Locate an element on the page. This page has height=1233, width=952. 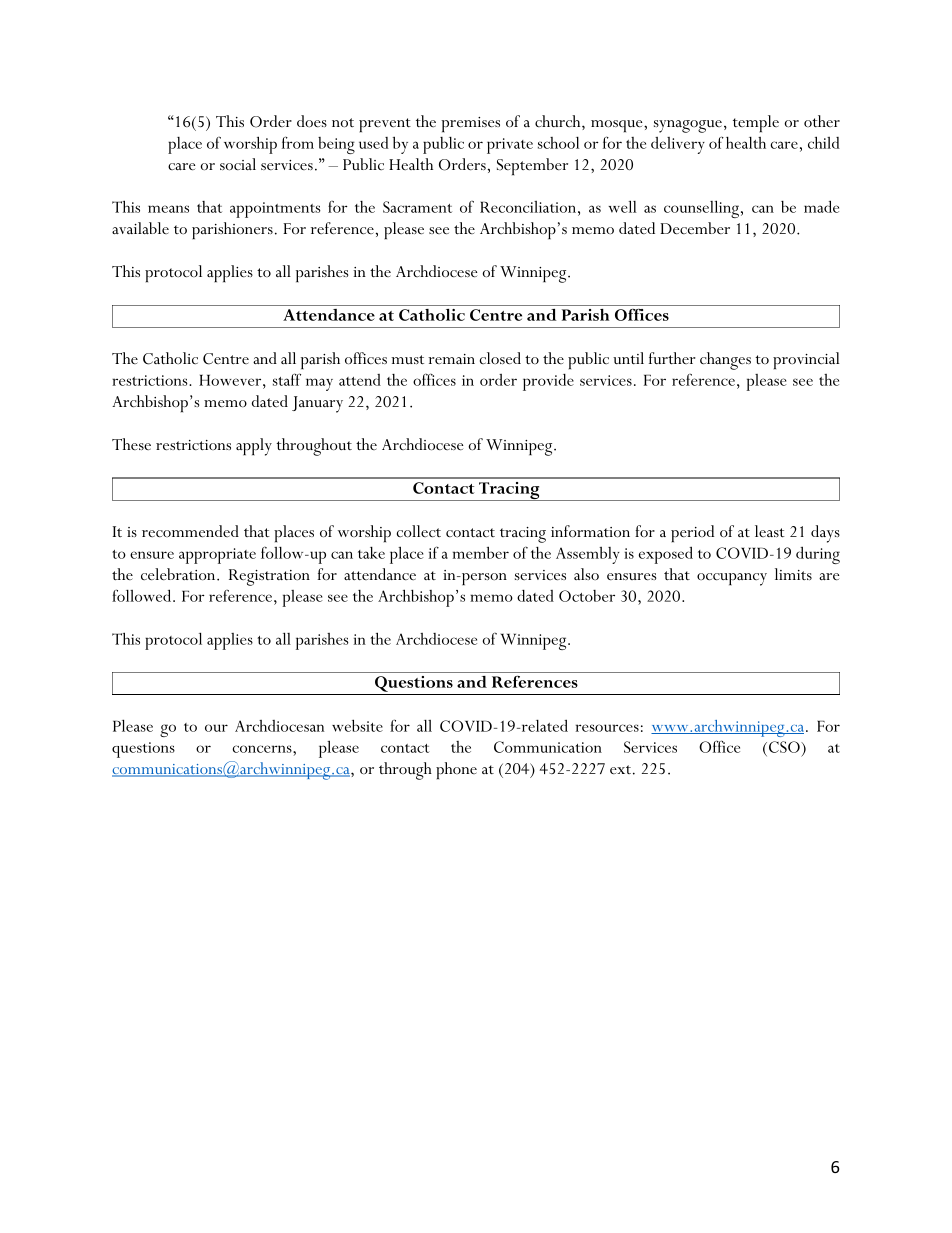
private is located at coordinates (510, 146).
